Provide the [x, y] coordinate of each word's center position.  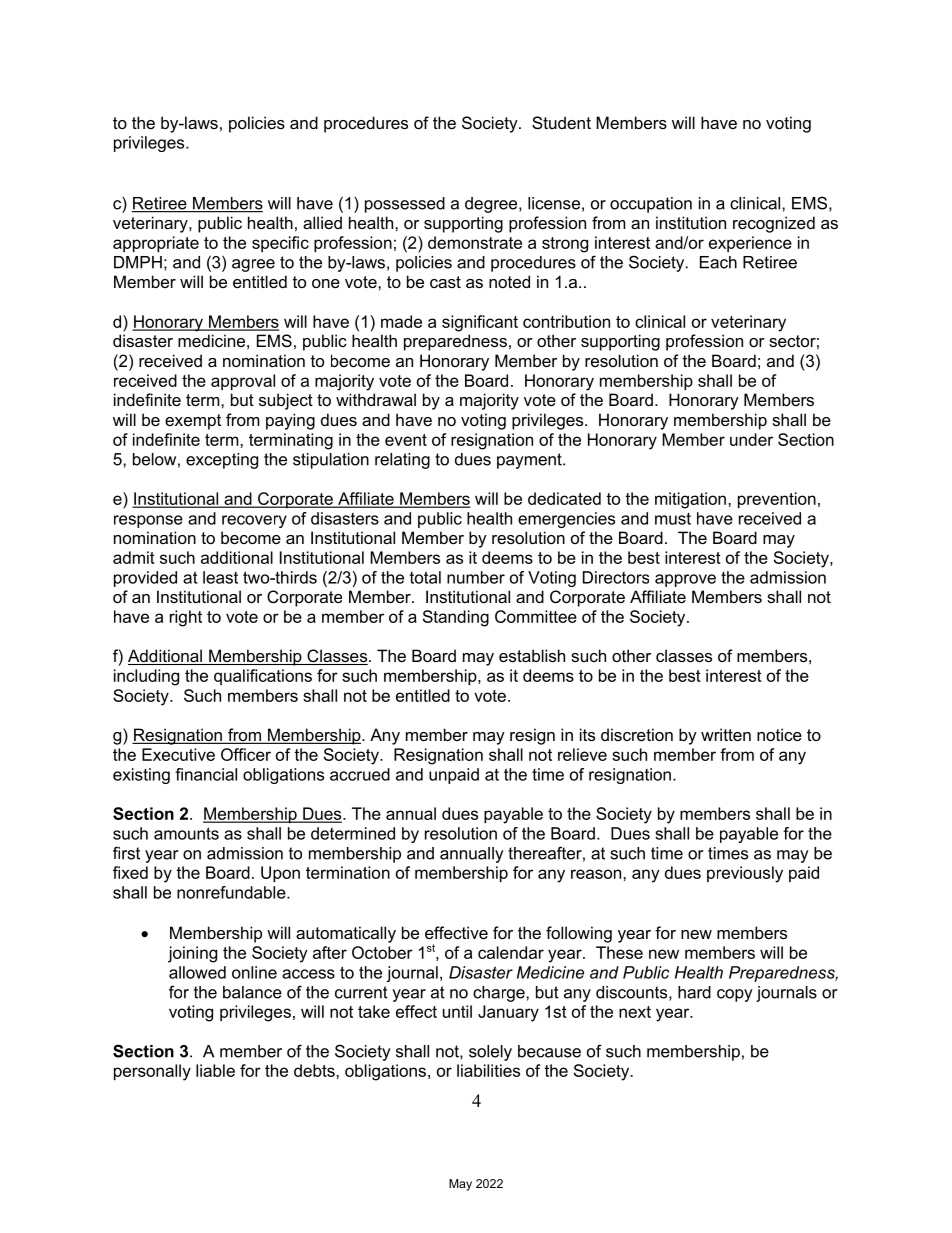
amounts [186, 833]
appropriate [156, 244]
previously [745, 874]
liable [215, 1070]
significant [480, 323]
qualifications [263, 677]
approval [243, 382]
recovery [254, 521]
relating [402, 461]
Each [718, 262]
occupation [651, 205]
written [726, 734]
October [382, 952]
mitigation [690, 500]
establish [532, 655]
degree [492, 205]
